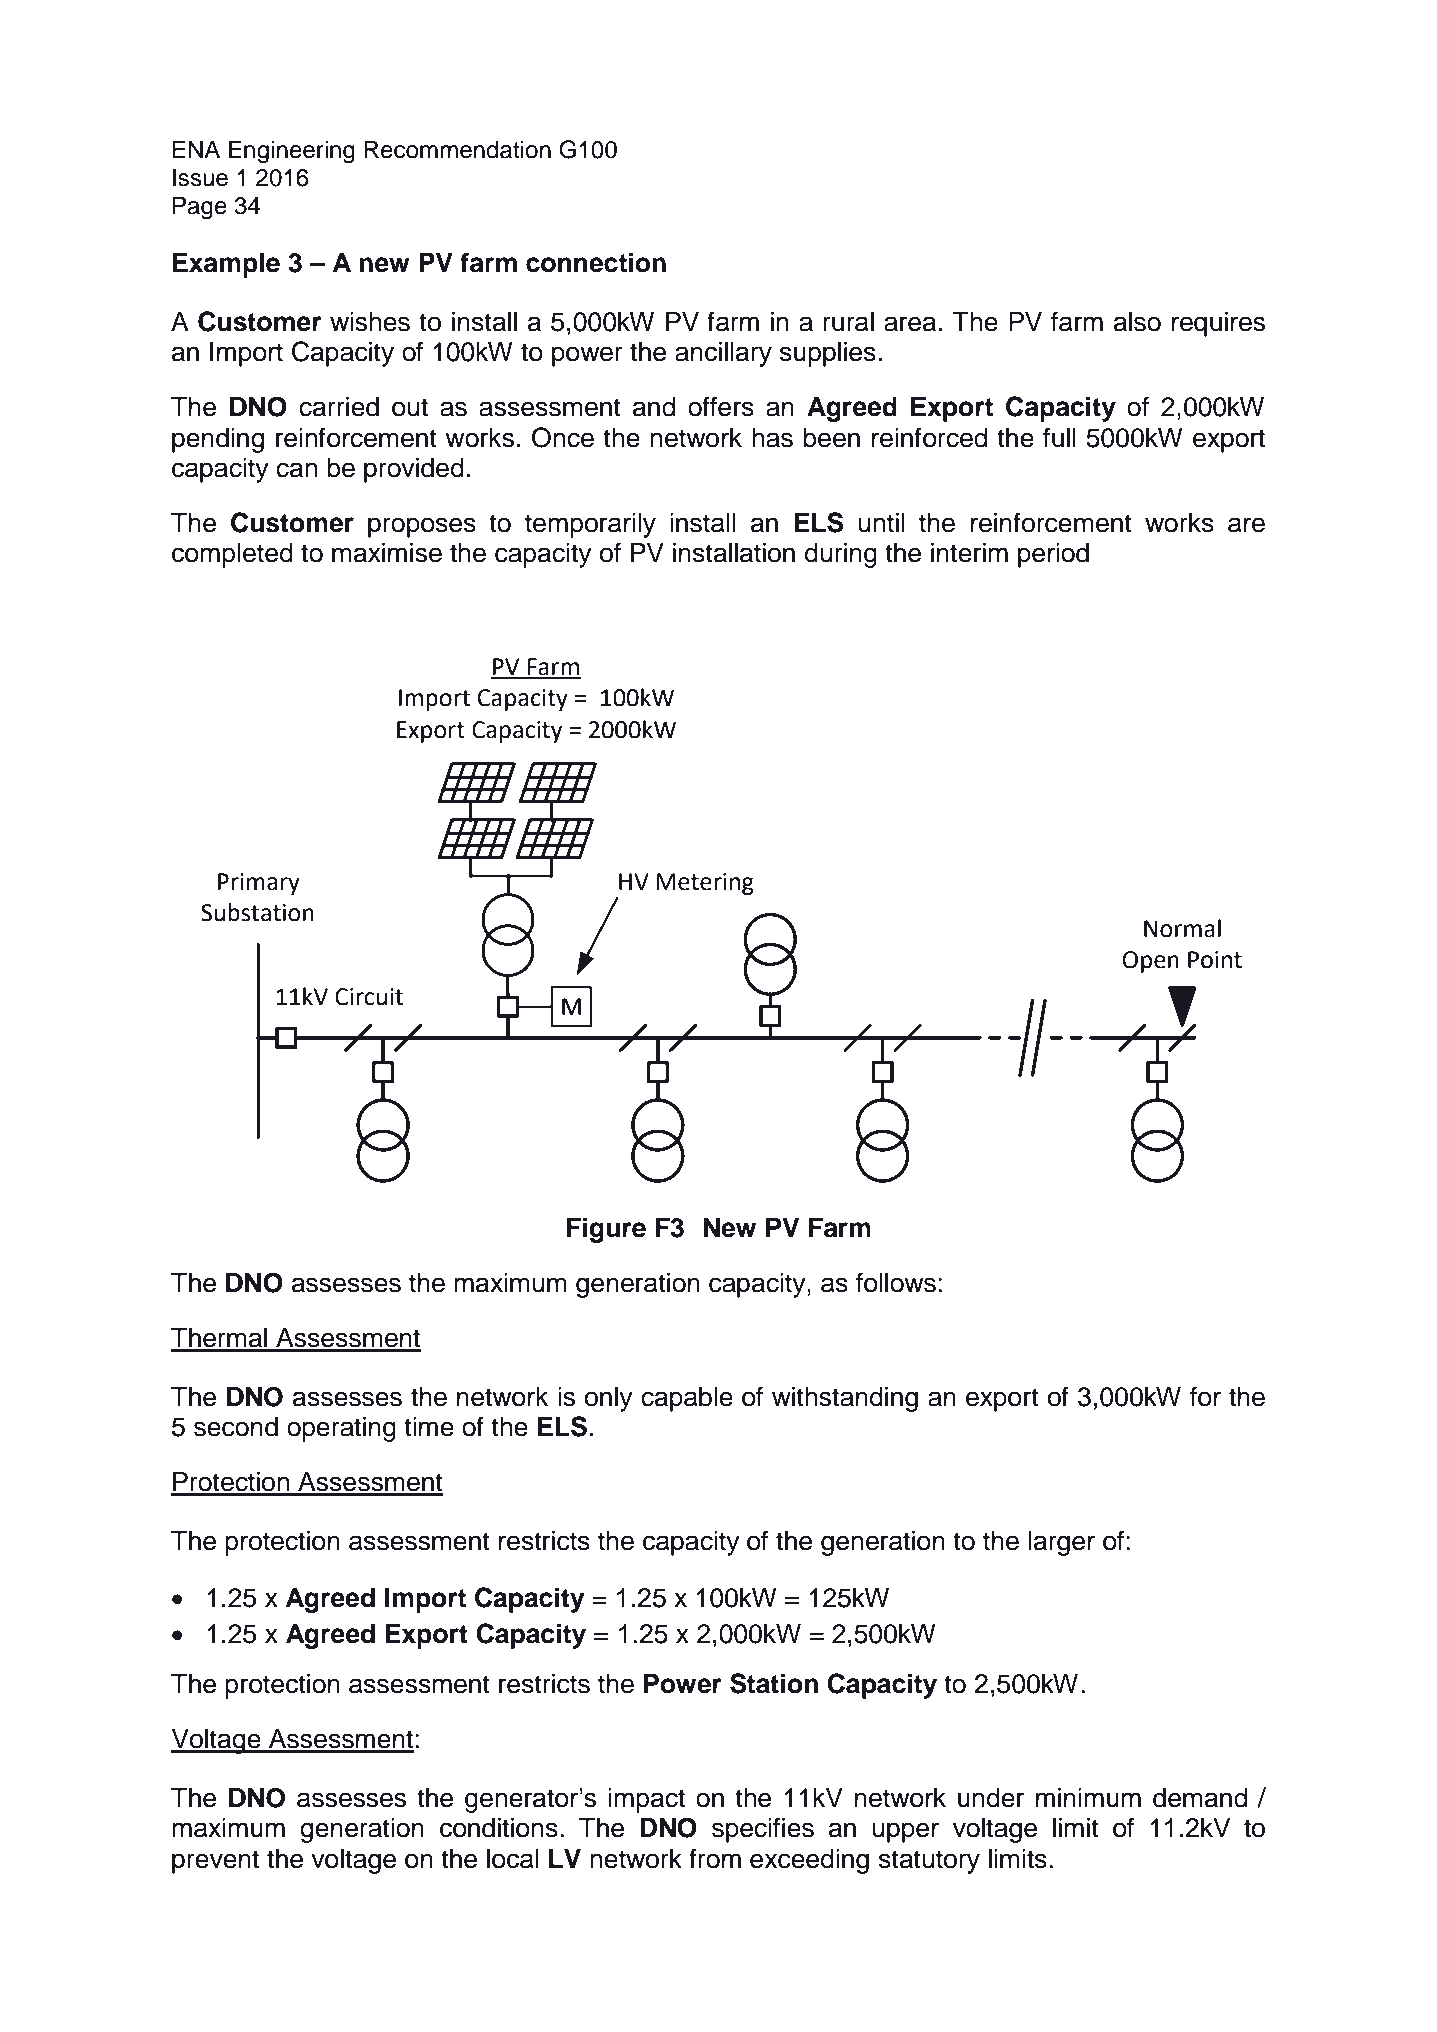  What do you see at coordinates (841, 555) in the page?
I see `during` at bounding box center [841, 555].
